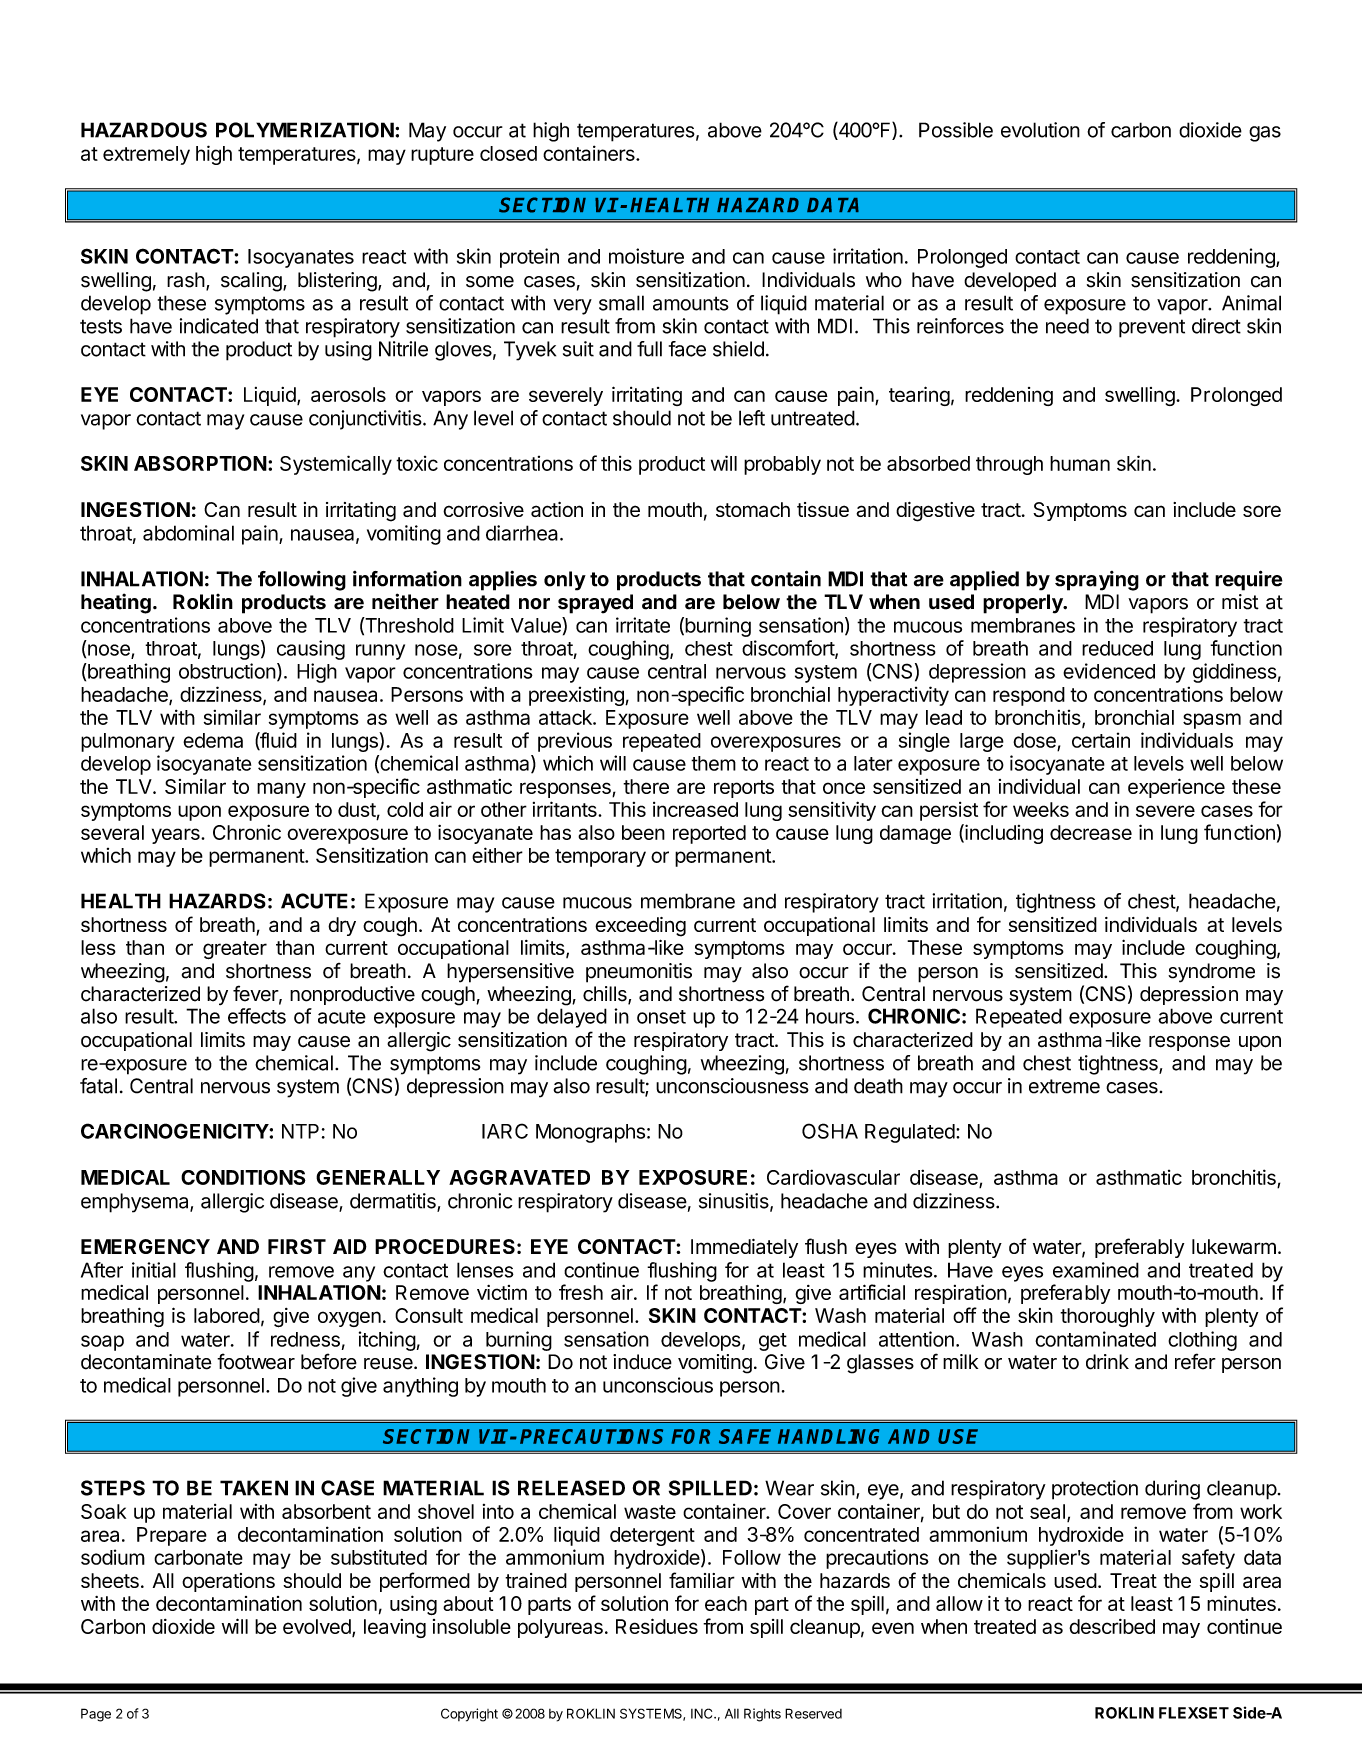  What do you see at coordinates (235, 950) in the screenshot?
I see `greater` at bounding box center [235, 950].
